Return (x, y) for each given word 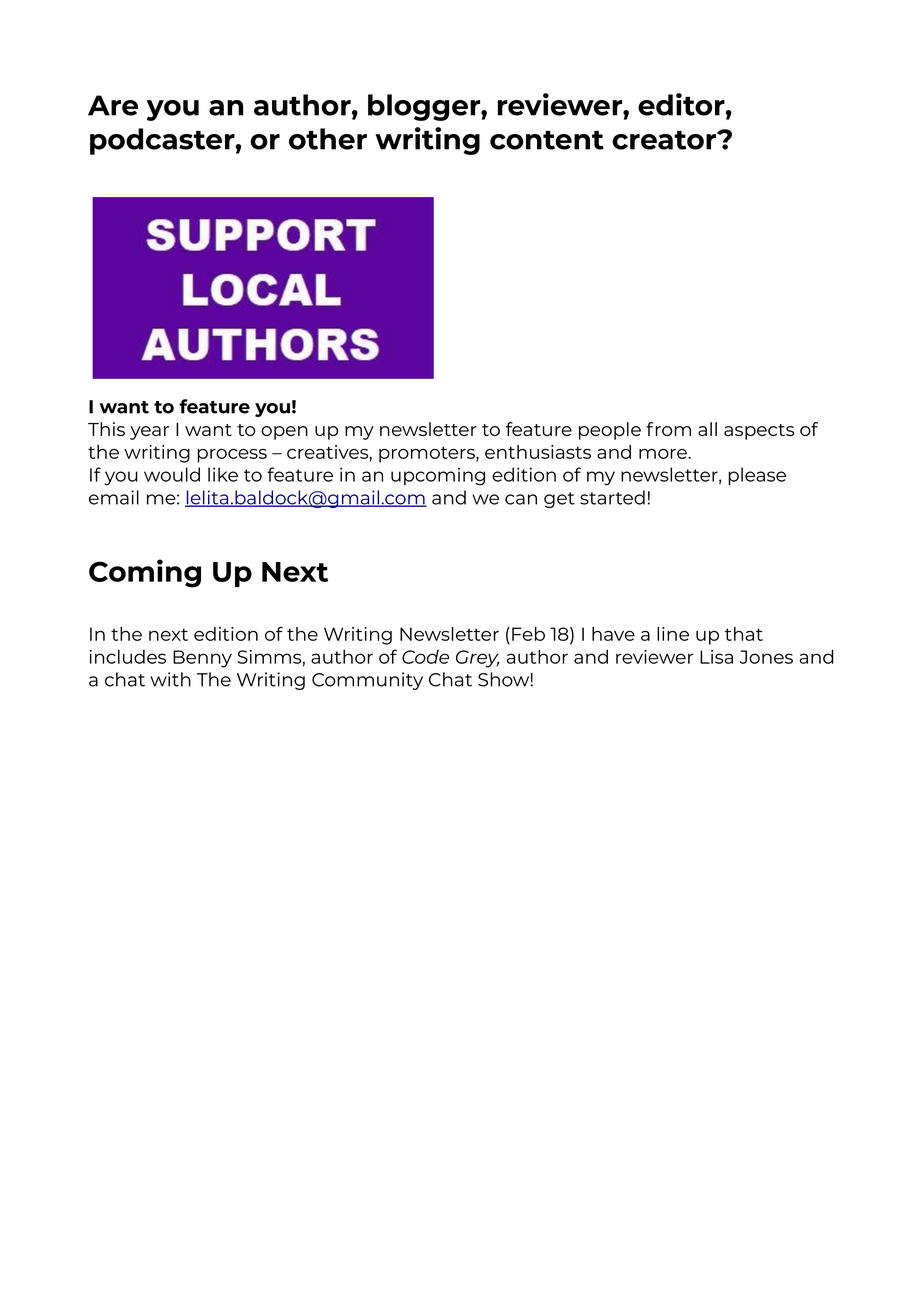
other (328, 139)
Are (113, 105)
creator (665, 140)
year (149, 433)
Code (425, 657)
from (668, 429)
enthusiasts (538, 452)
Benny (202, 659)
